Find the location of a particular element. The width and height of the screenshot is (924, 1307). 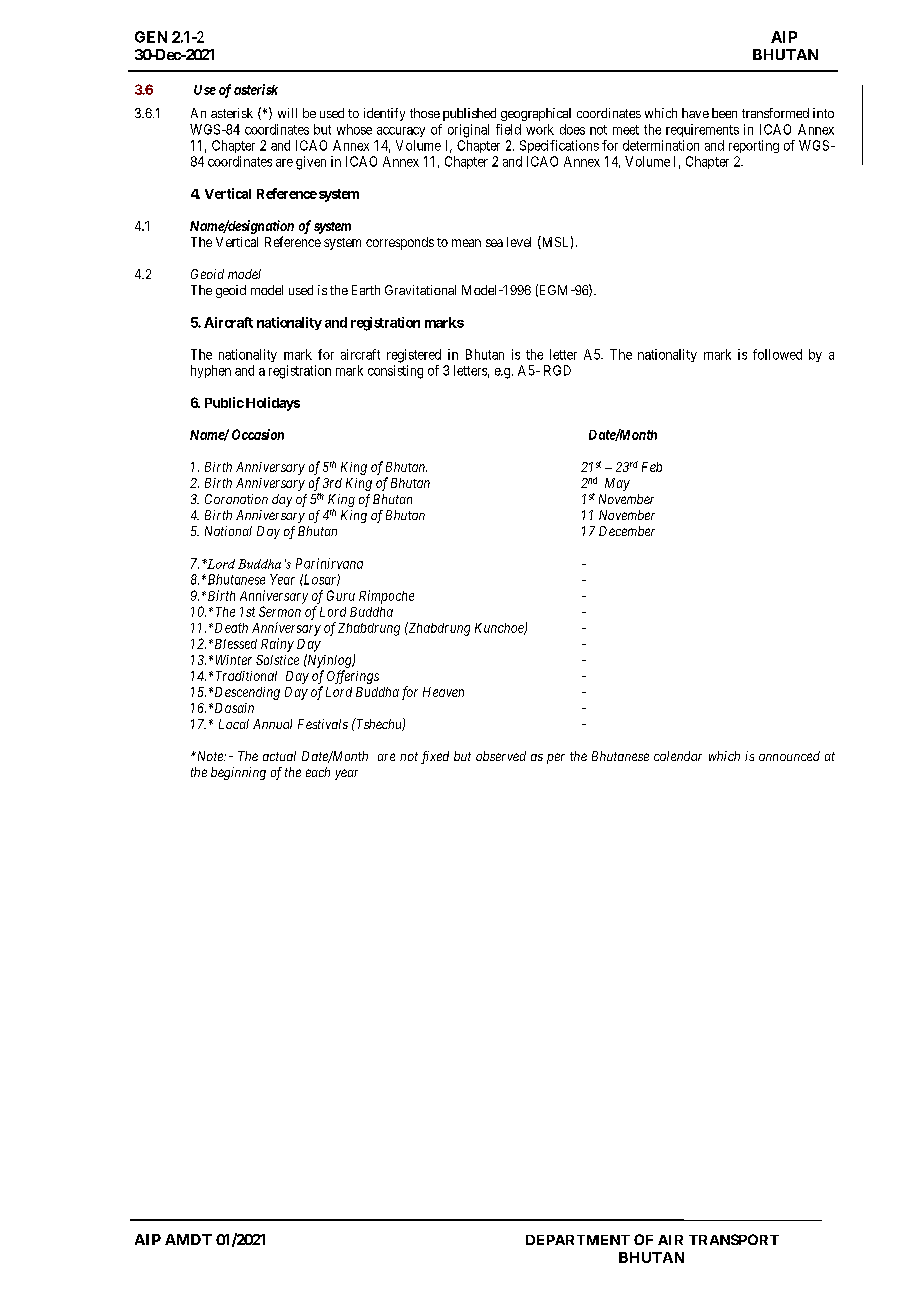

TRANSPORT is located at coordinates (734, 1239).
